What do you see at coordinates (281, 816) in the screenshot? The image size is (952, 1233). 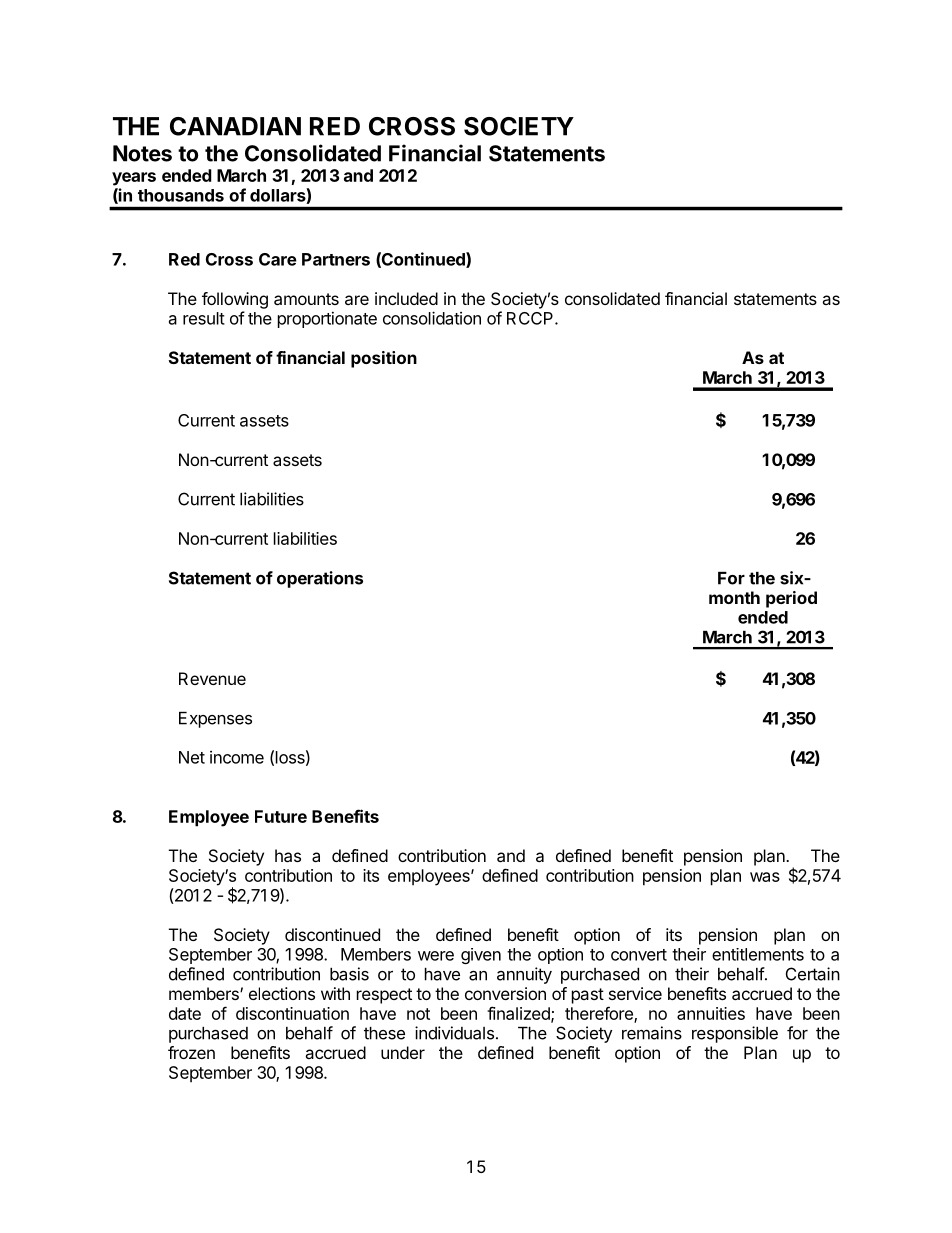 I see `Future` at bounding box center [281, 816].
